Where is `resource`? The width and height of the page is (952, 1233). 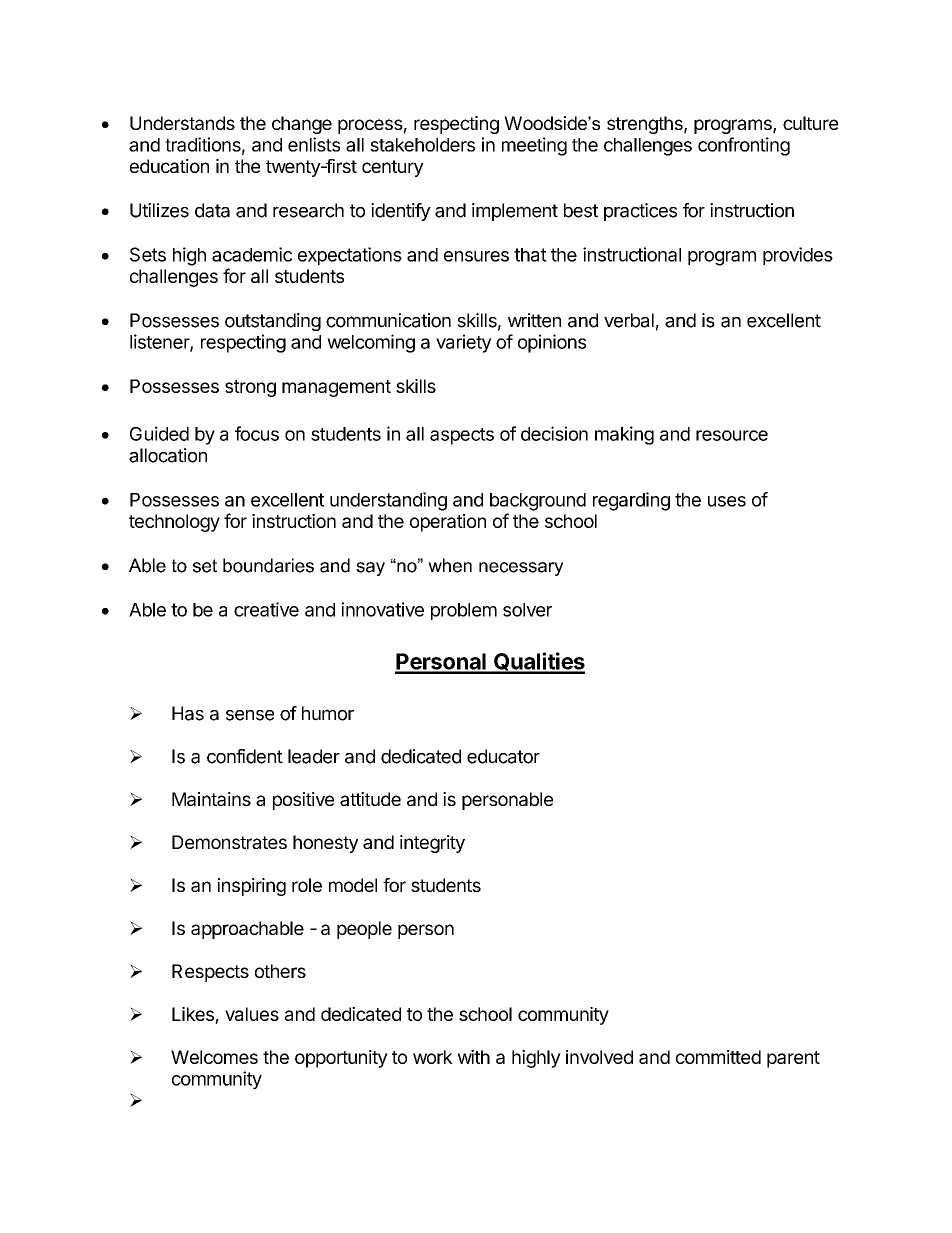
resource is located at coordinates (732, 435).
